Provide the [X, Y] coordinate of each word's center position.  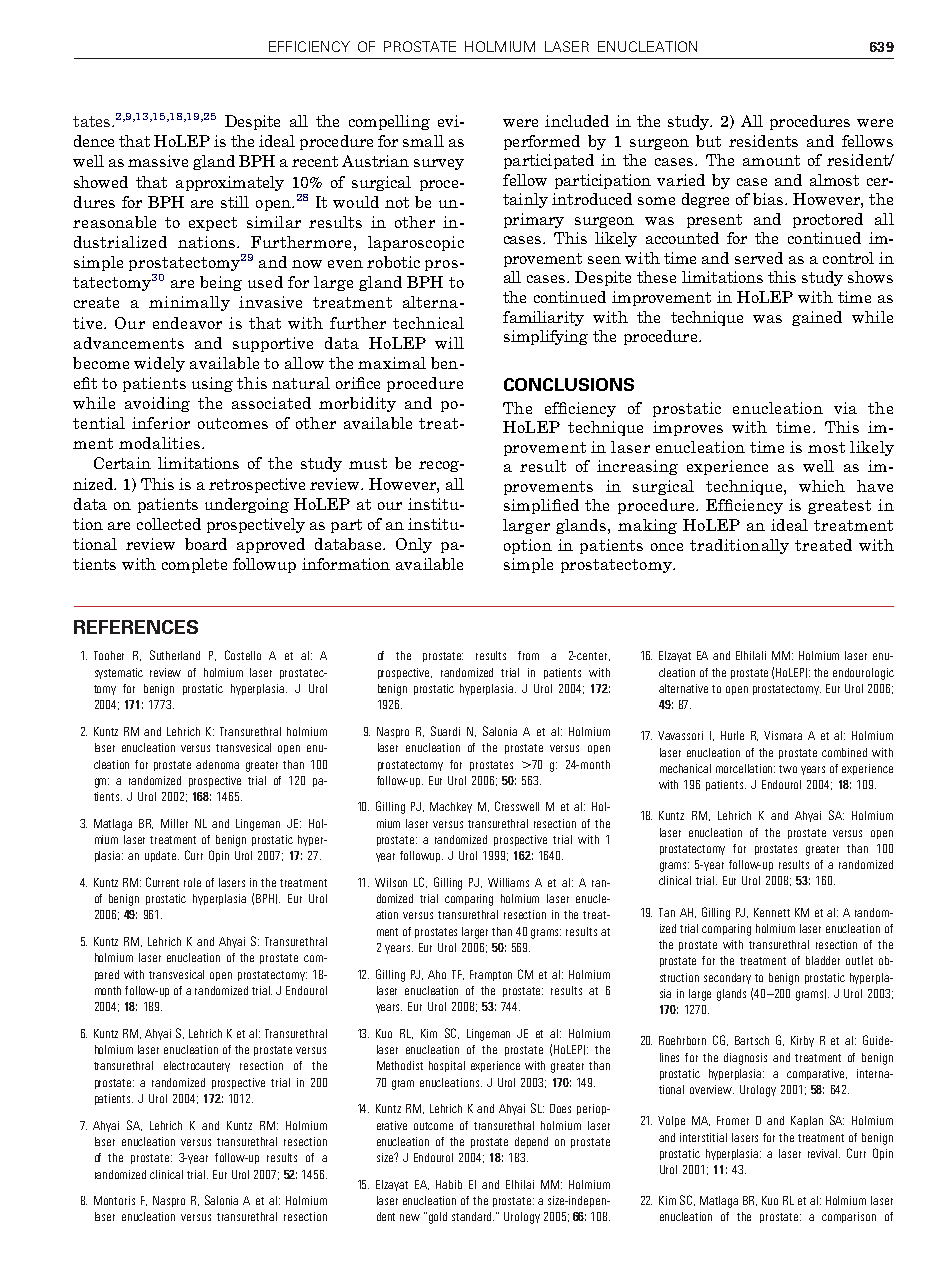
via [845, 408]
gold [438, 1218]
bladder [823, 960]
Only [414, 545]
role [192, 882]
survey [439, 164]
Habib [449, 1184]
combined [844, 752]
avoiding [157, 404]
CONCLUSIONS [569, 384]
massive [158, 161]
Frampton [491, 975]
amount [771, 160]
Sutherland [175, 655]
